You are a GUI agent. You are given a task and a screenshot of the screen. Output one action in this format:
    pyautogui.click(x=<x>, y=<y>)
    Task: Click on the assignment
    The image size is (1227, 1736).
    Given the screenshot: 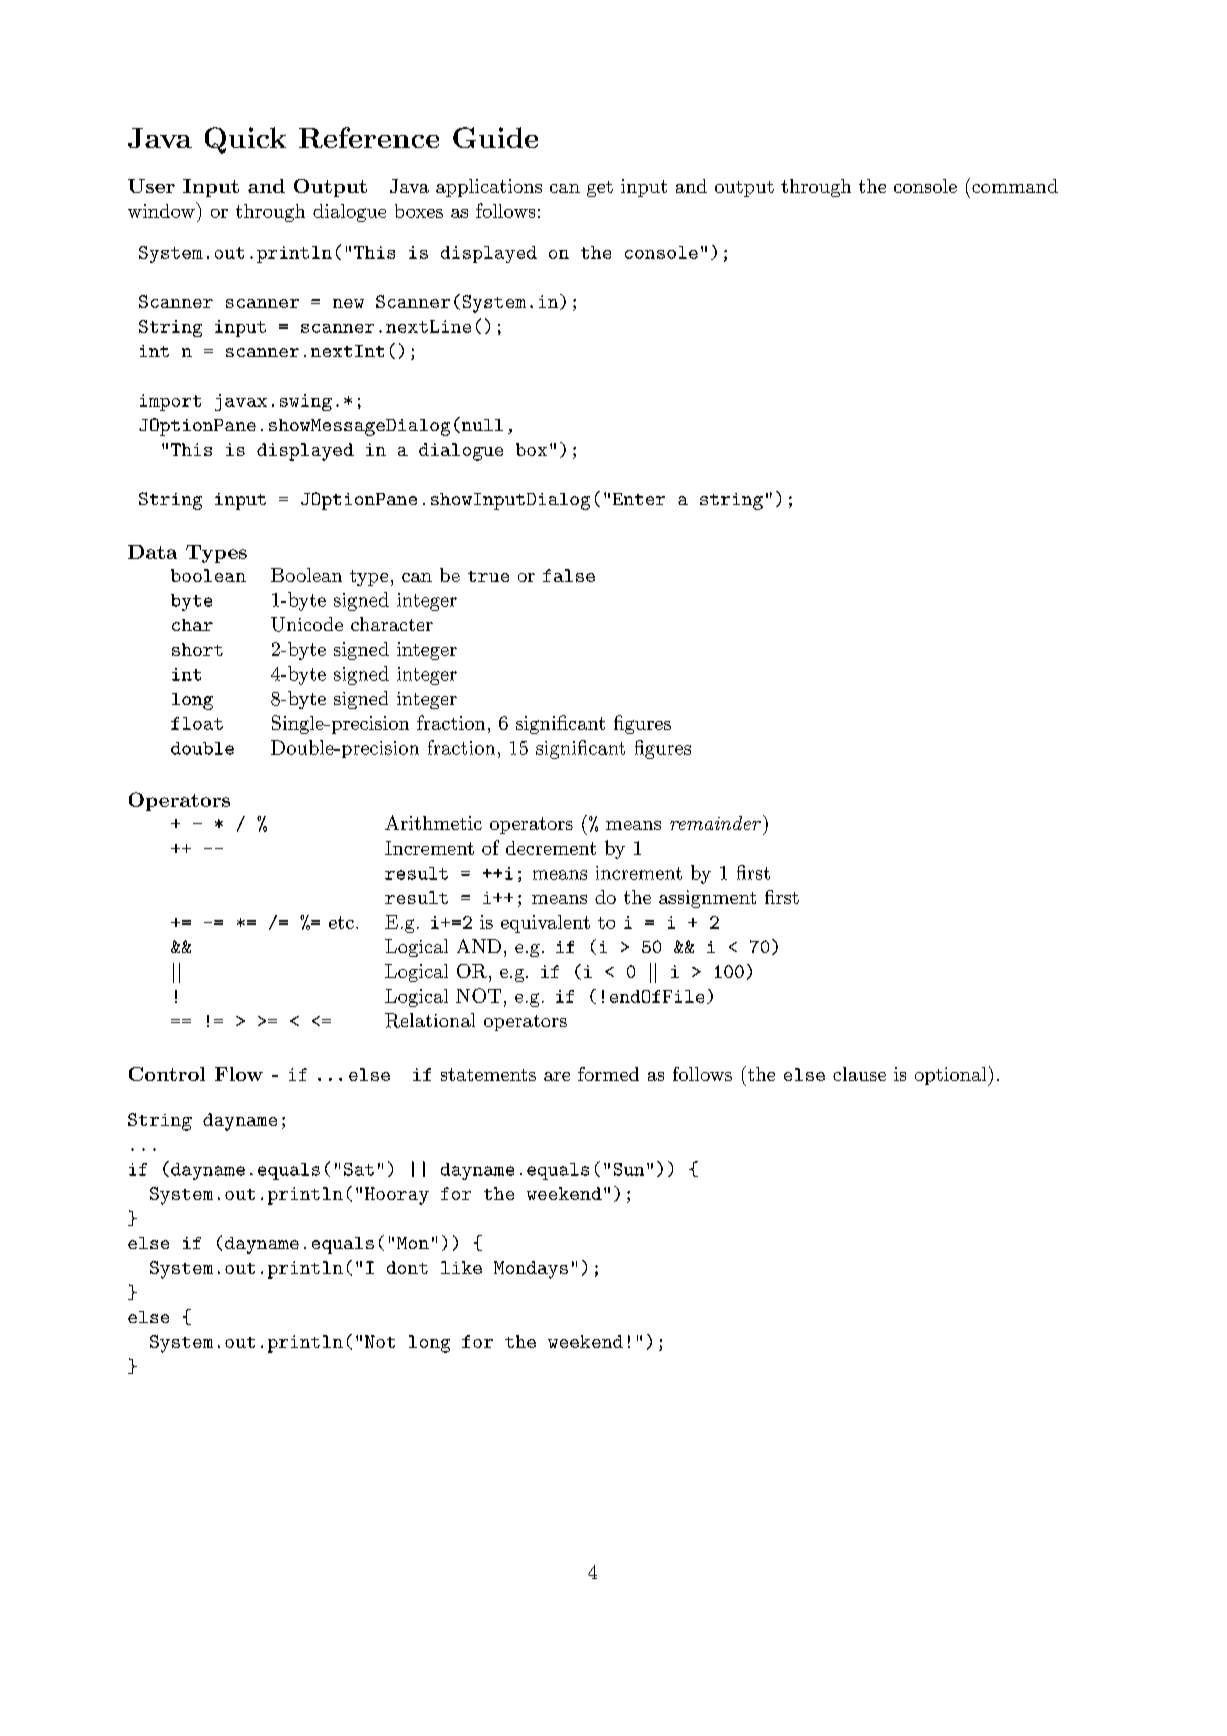 What is the action you would take?
    pyautogui.click(x=707, y=899)
